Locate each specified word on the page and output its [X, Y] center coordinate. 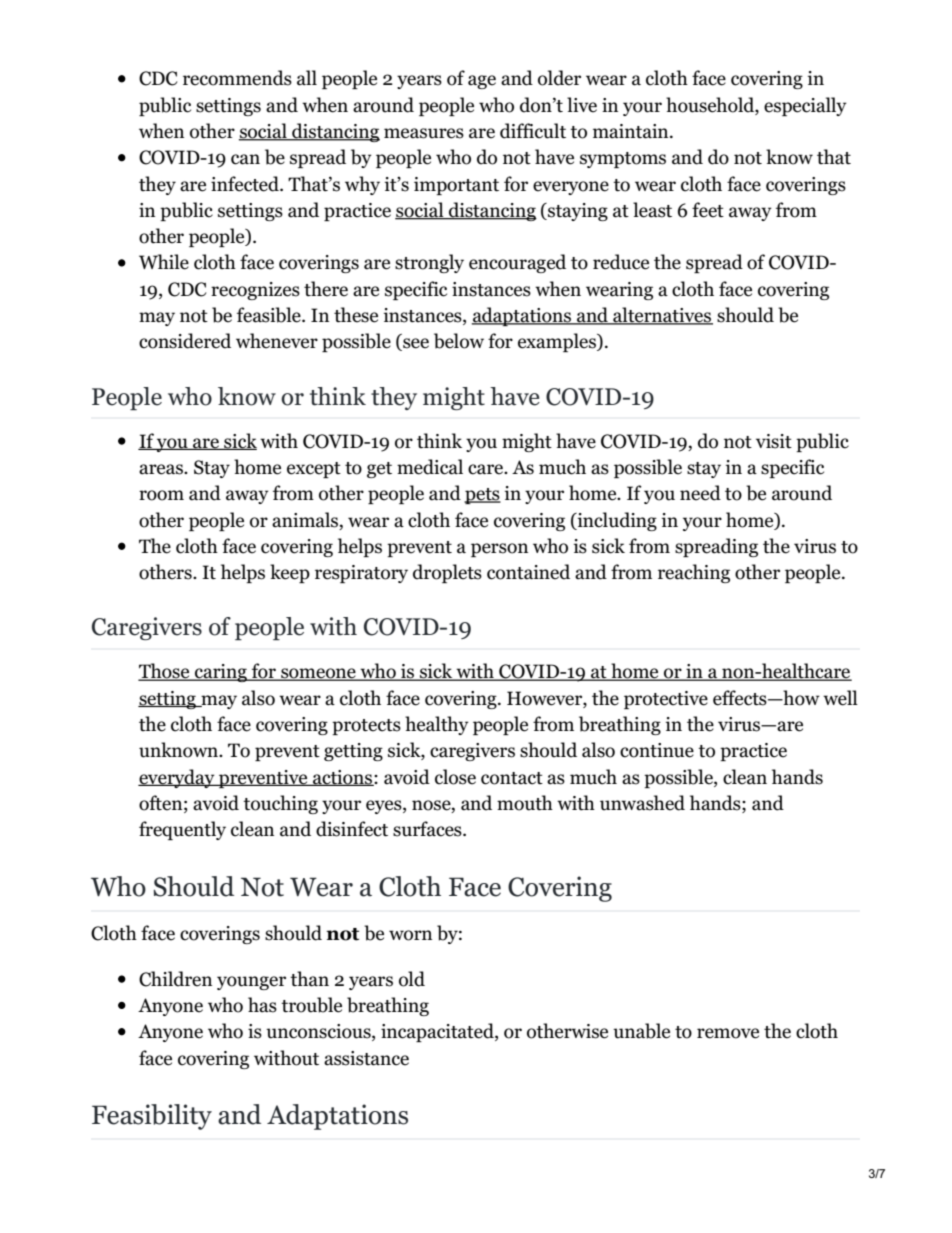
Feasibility [152, 1117]
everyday [177, 778]
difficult [533, 131]
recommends [237, 78]
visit [774, 441]
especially [805, 106]
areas [162, 469]
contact [512, 778]
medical [430, 467]
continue [657, 750]
